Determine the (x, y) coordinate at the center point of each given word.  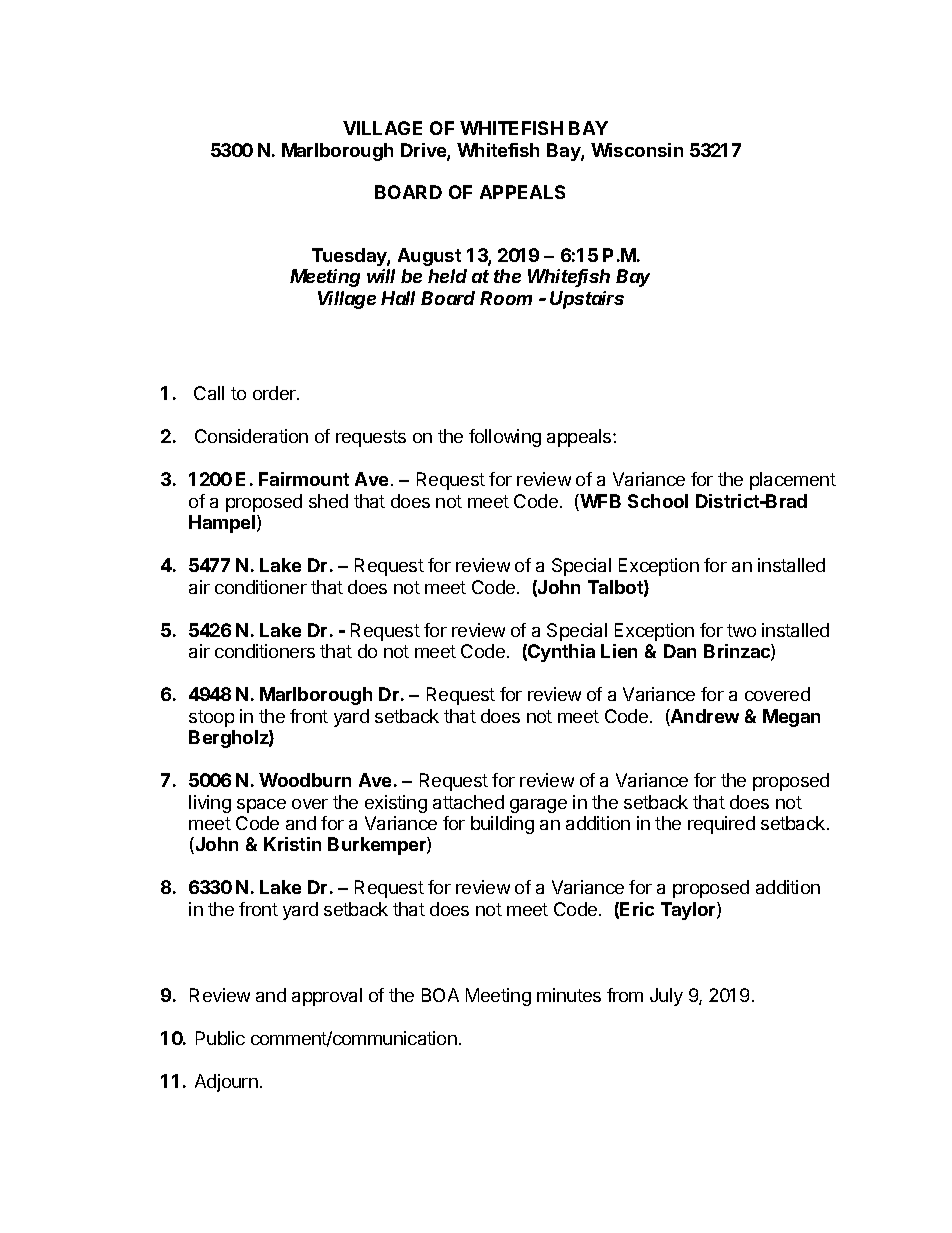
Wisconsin (637, 150)
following (505, 438)
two (741, 630)
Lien (619, 651)
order (275, 393)
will (381, 276)
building (502, 825)
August (429, 257)
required (721, 825)
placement (793, 481)
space (261, 806)
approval (327, 997)
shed (328, 501)
